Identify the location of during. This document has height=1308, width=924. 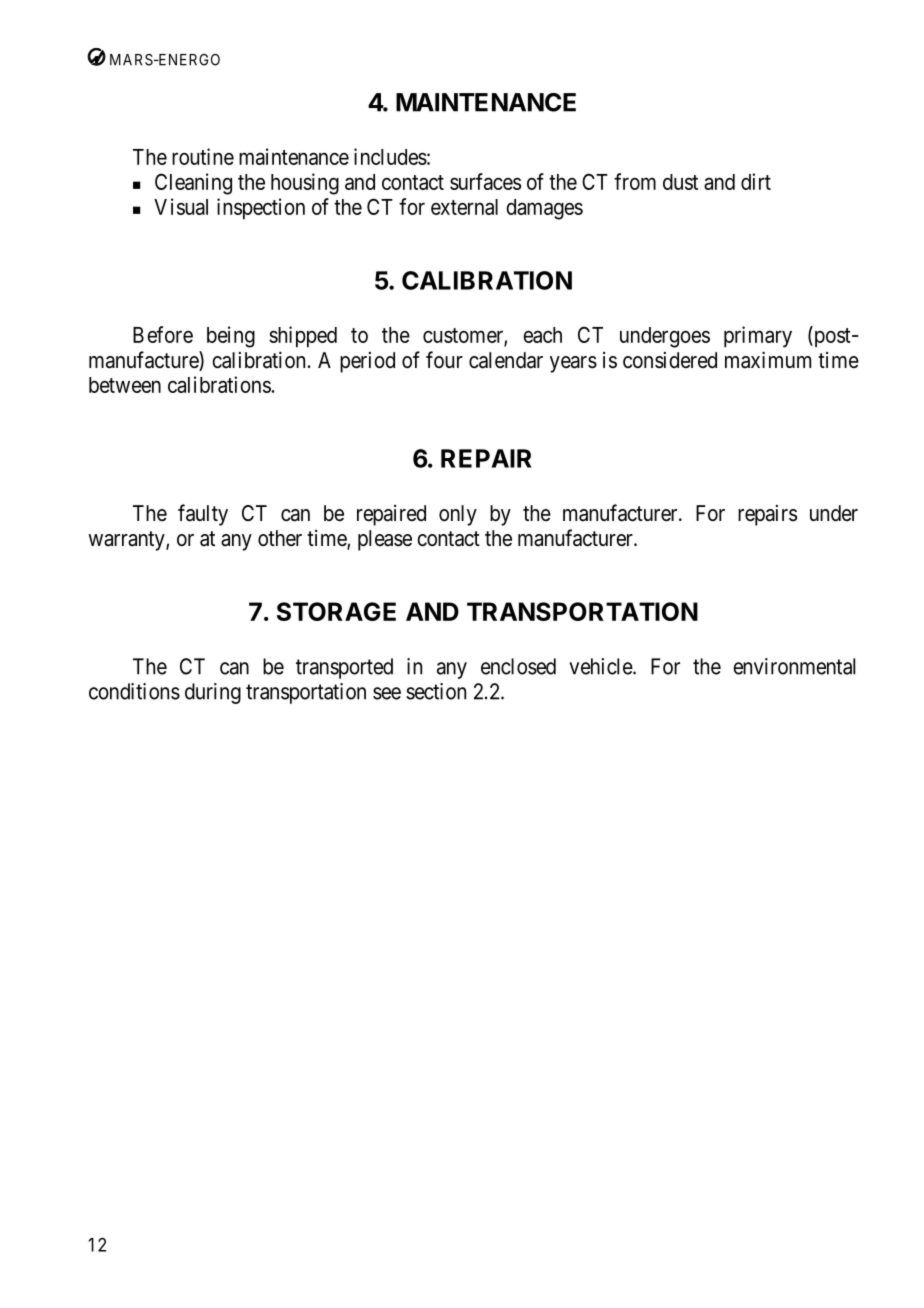
(213, 693).
